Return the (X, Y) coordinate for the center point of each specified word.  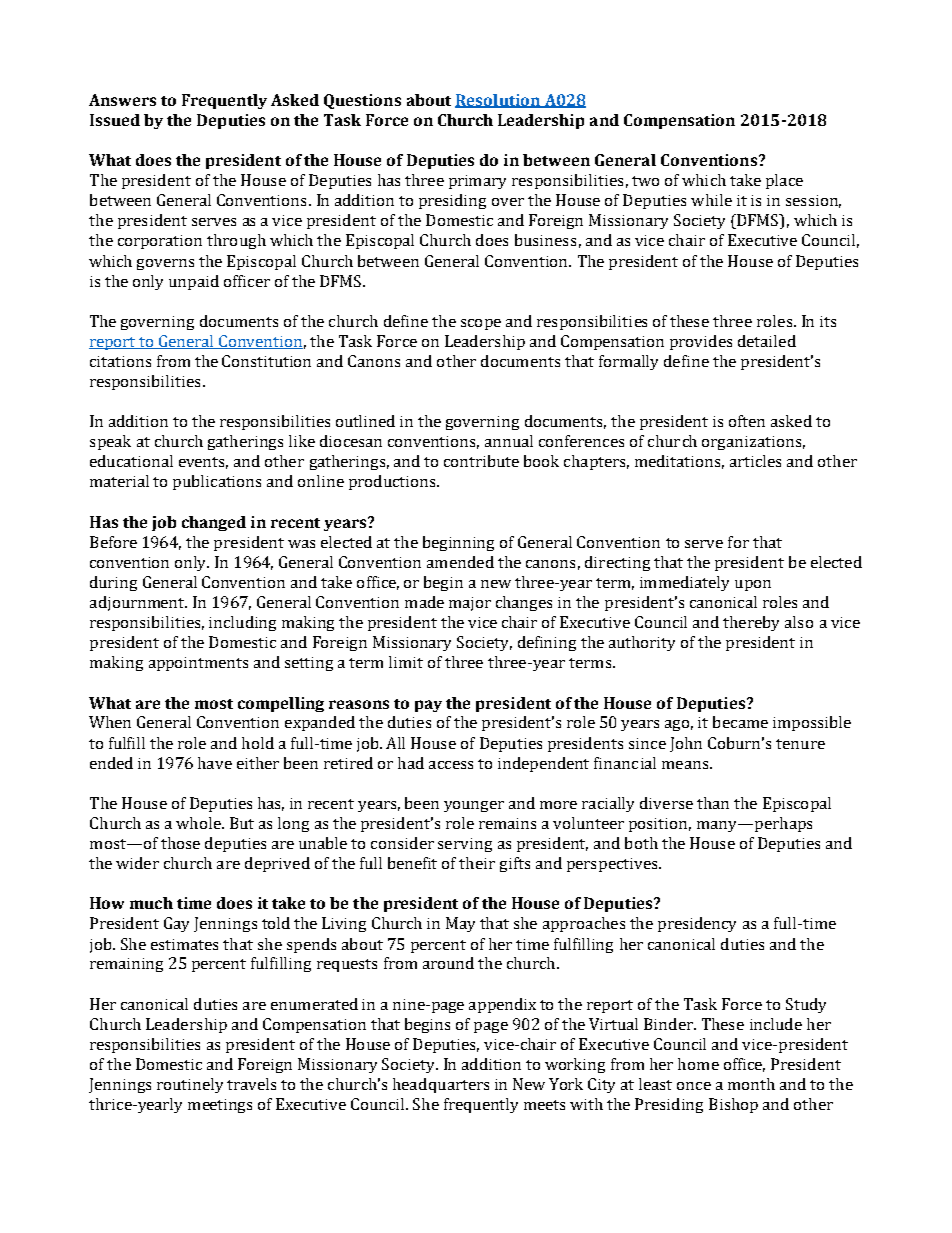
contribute (481, 461)
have (215, 763)
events (203, 463)
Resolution (498, 101)
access (451, 765)
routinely (190, 1085)
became (740, 722)
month (751, 1084)
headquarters (441, 1085)
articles (755, 461)
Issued (115, 120)
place (784, 181)
